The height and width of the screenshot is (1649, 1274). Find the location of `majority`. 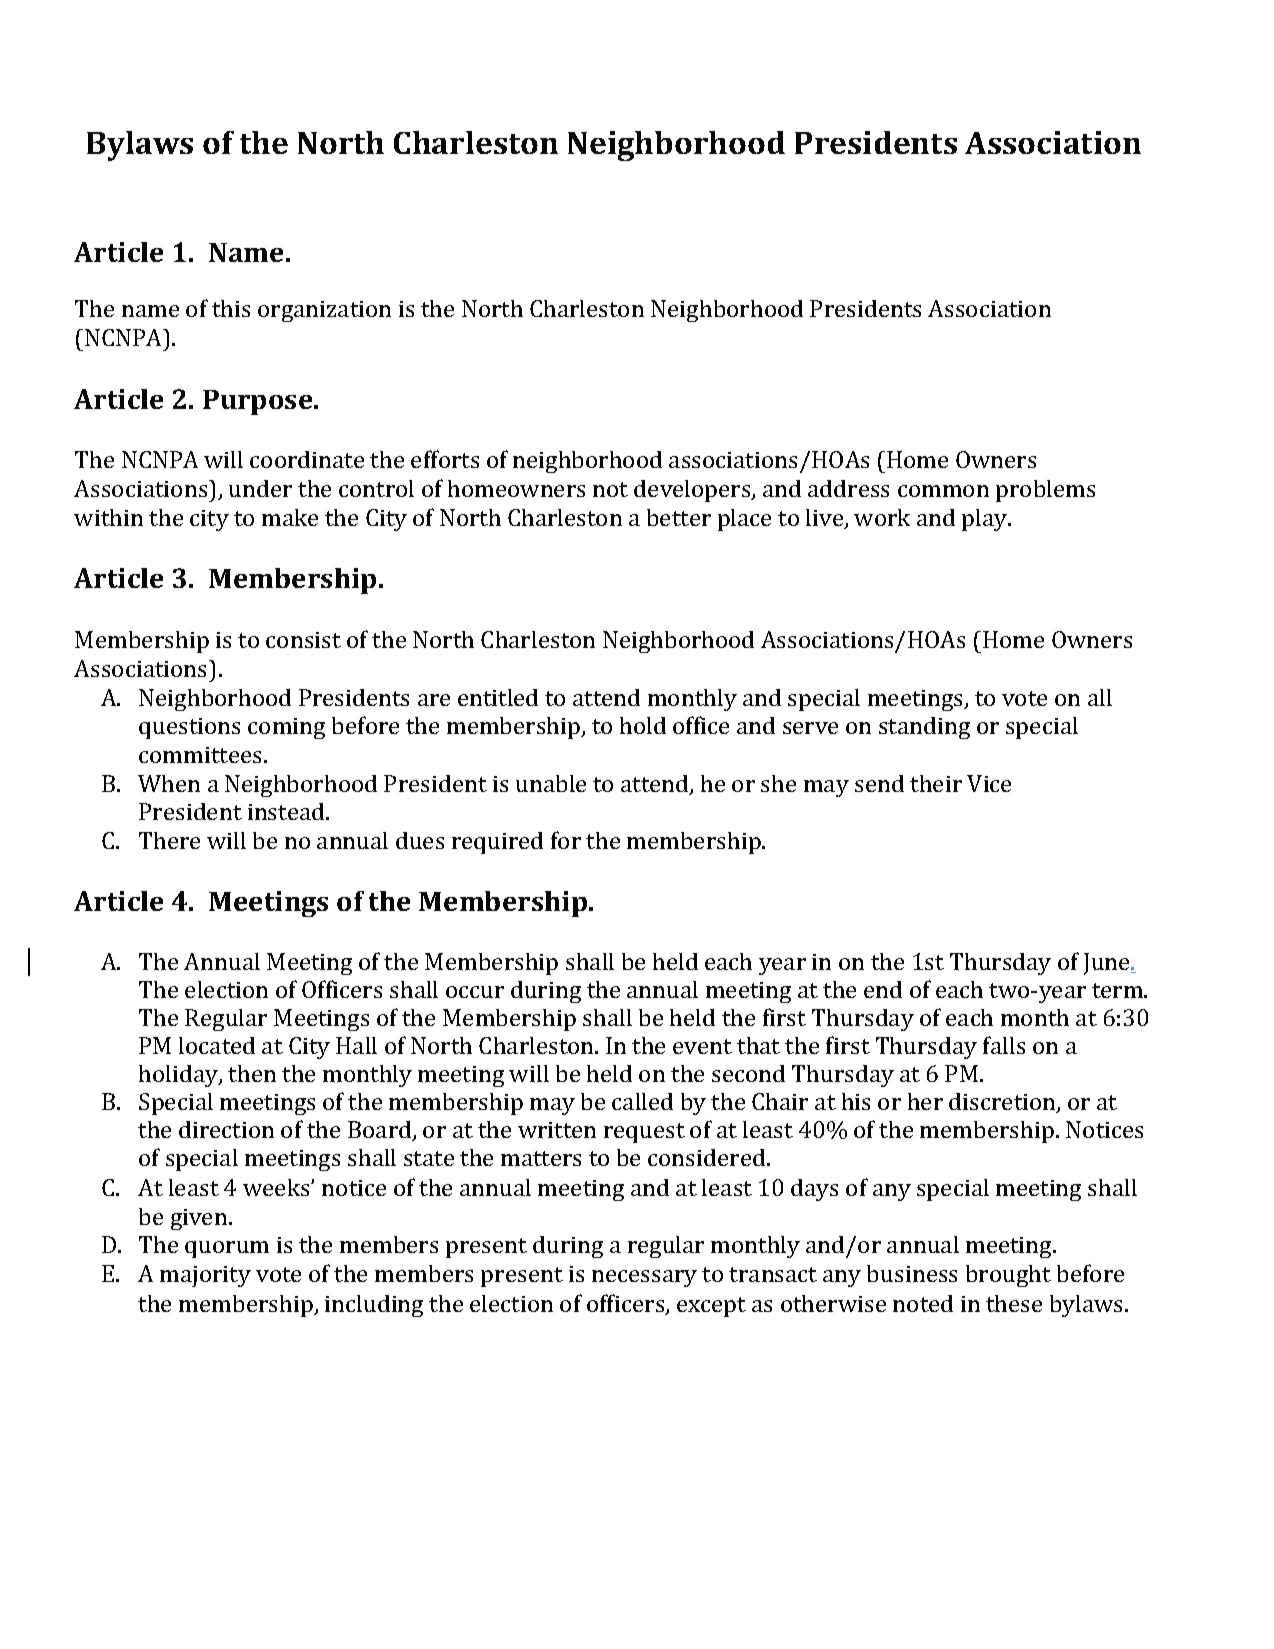

majority is located at coordinates (205, 1276).
